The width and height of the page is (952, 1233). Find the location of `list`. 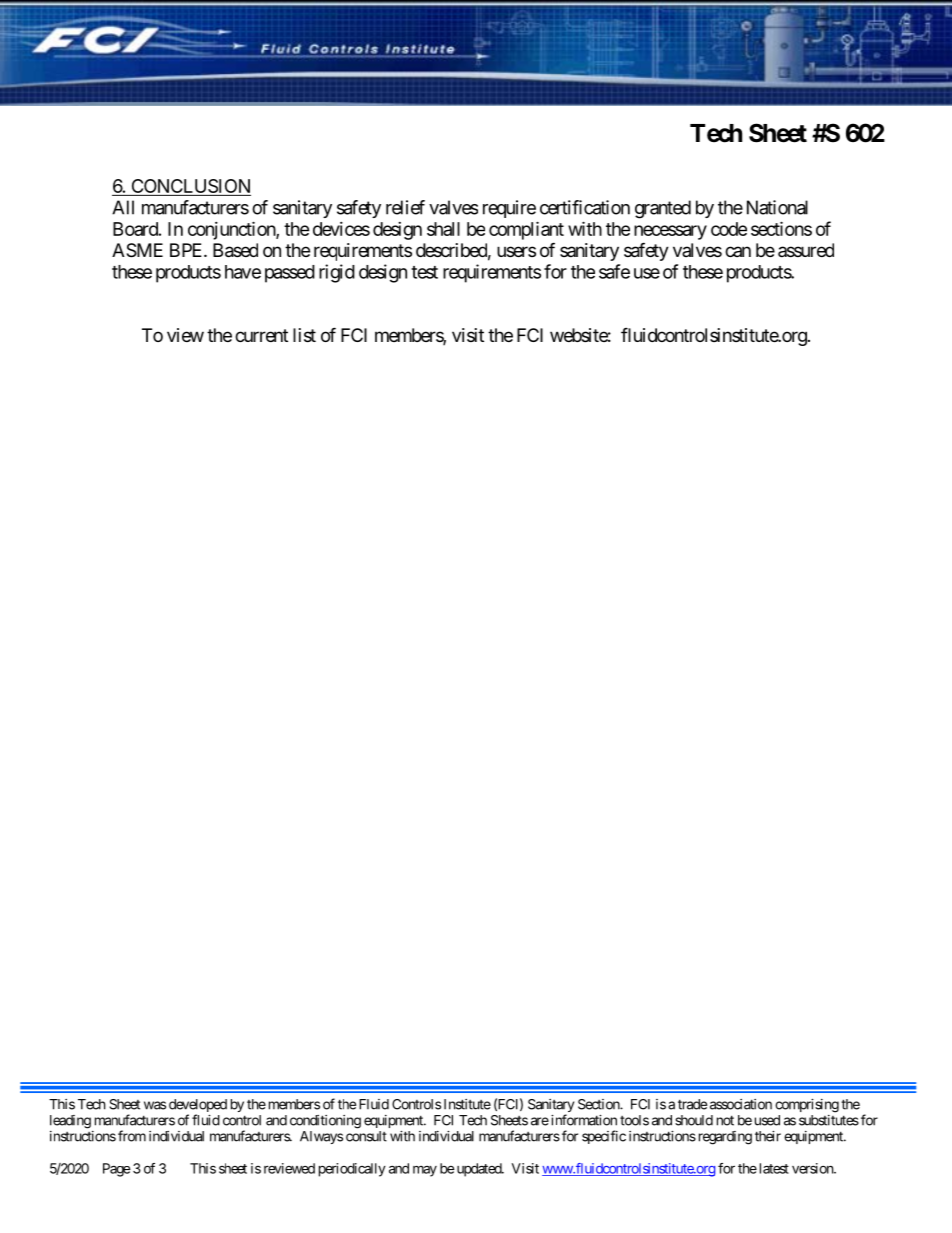

list is located at coordinates (304, 335).
